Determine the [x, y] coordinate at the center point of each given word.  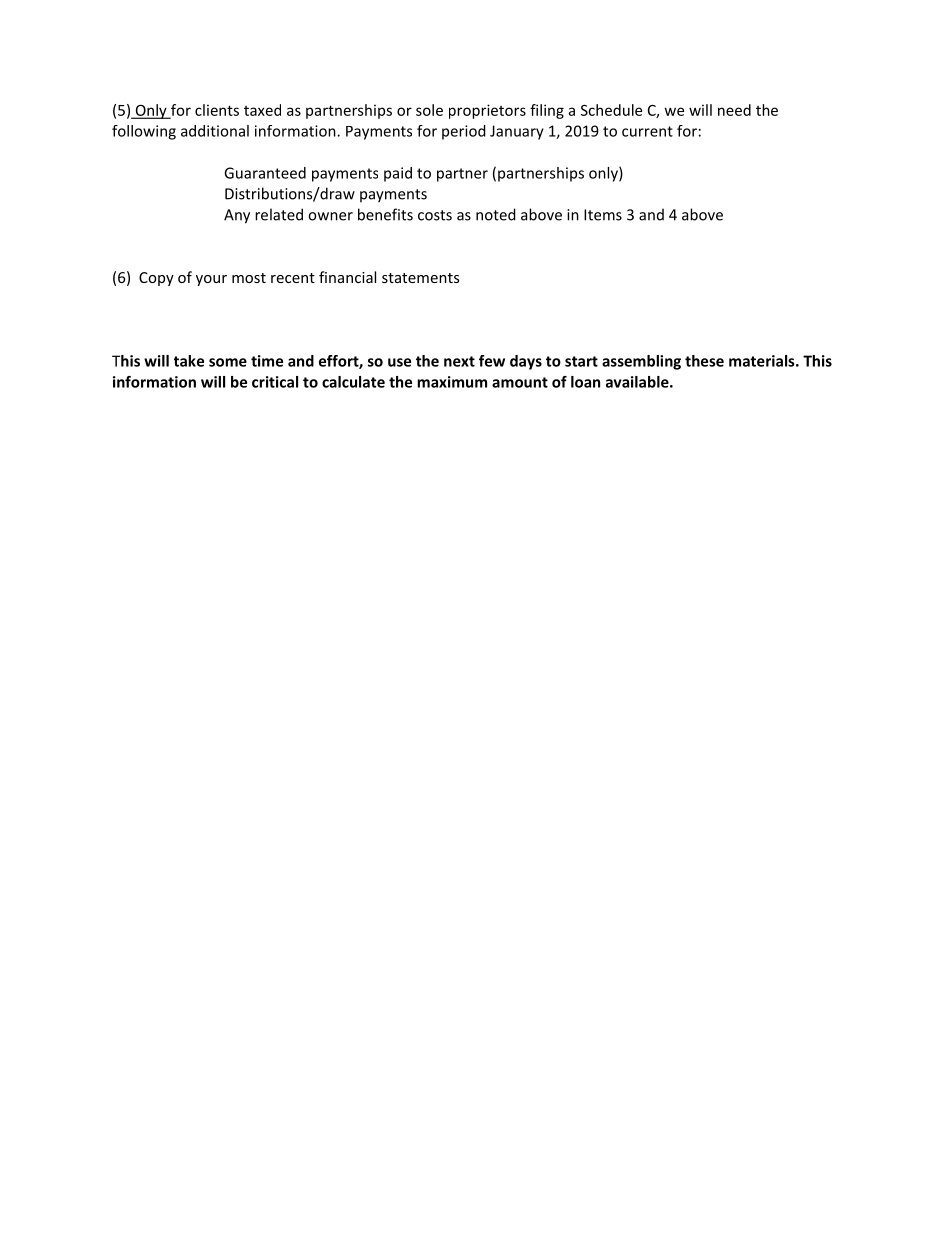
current [647, 131]
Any [237, 216]
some [228, 362]
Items [603, 215]
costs [435, 215]
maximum [452, 382]
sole [429, 110]
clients [217, 110]
